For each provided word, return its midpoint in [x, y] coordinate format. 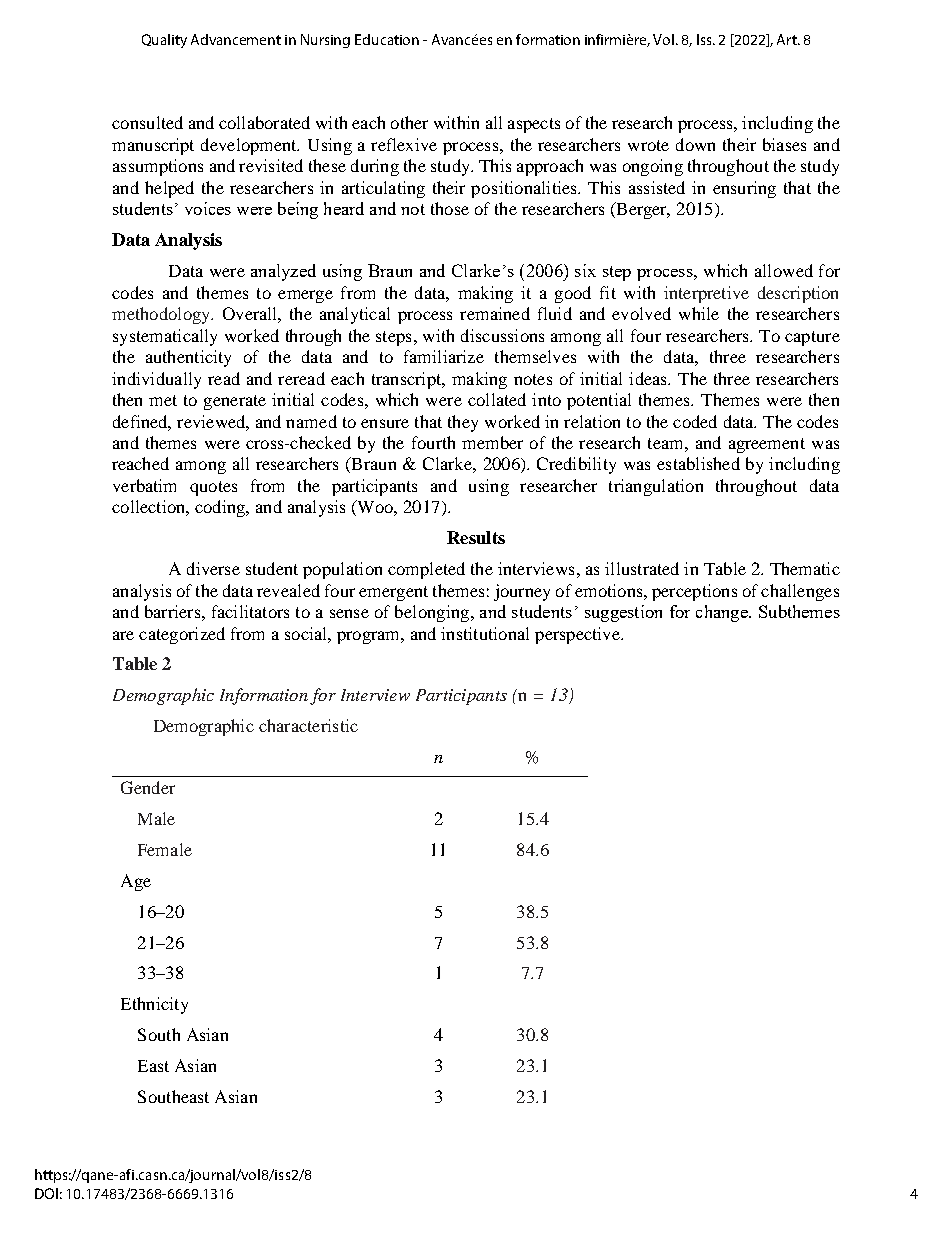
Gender [148, 787]
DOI [46, 1193]
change [723, 613]
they [463, 423]
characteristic [308, 725]
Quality [164, 41]
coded [695, 421]
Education [387, 39]
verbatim [144, 485]
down [695, 144]
